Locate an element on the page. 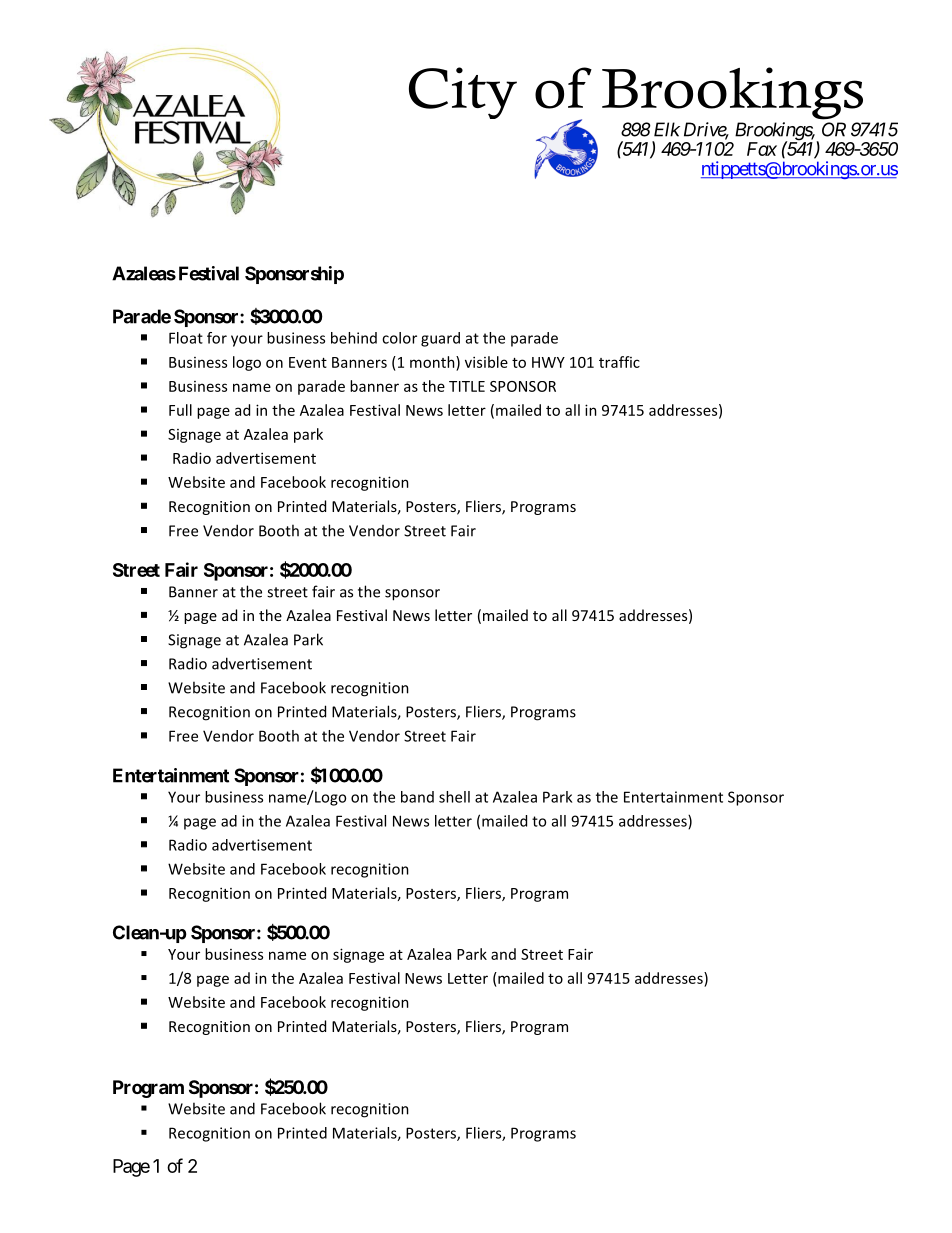  City is located at coordinates (463, 93).
